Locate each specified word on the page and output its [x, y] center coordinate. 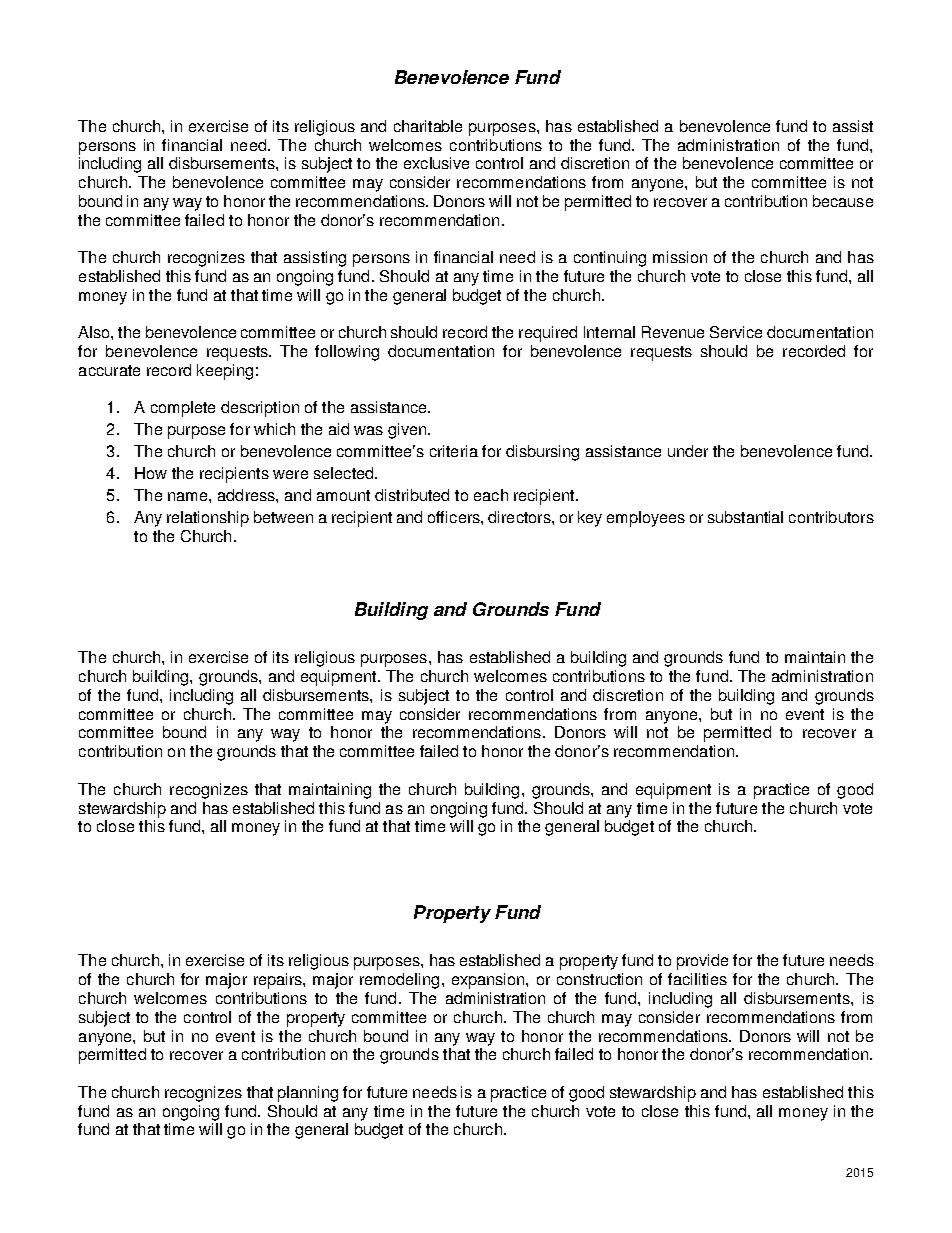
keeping [225, 372]
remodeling [399, 981]
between [283, 517]
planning [308, 1094]
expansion [489, 981]
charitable [428, 126]
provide [702, 962]
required [548, 334]
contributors [831, 517]
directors [520, 517]
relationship [208, 519]
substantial [745, 517]
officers [455, 517]
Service [736, 332]
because [843, 201]
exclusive [436, 163]
